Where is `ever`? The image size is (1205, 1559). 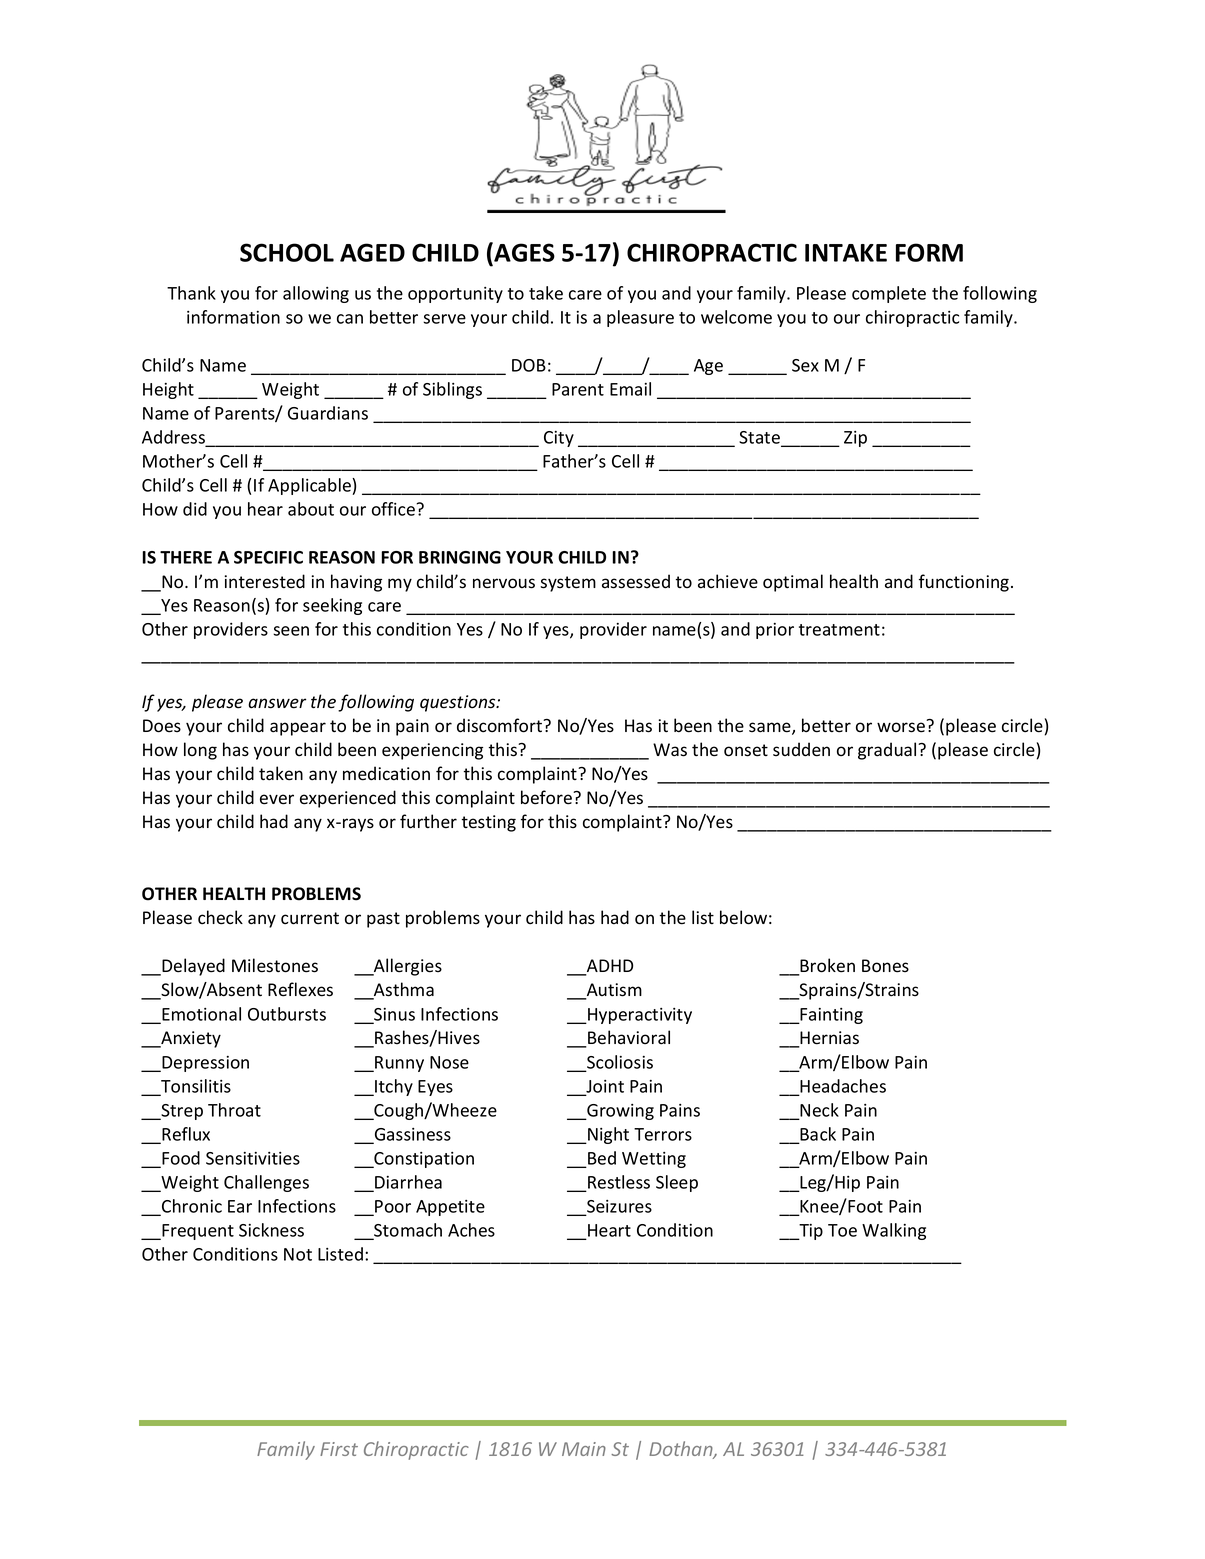 ever is located at coordinates (277, 799).
